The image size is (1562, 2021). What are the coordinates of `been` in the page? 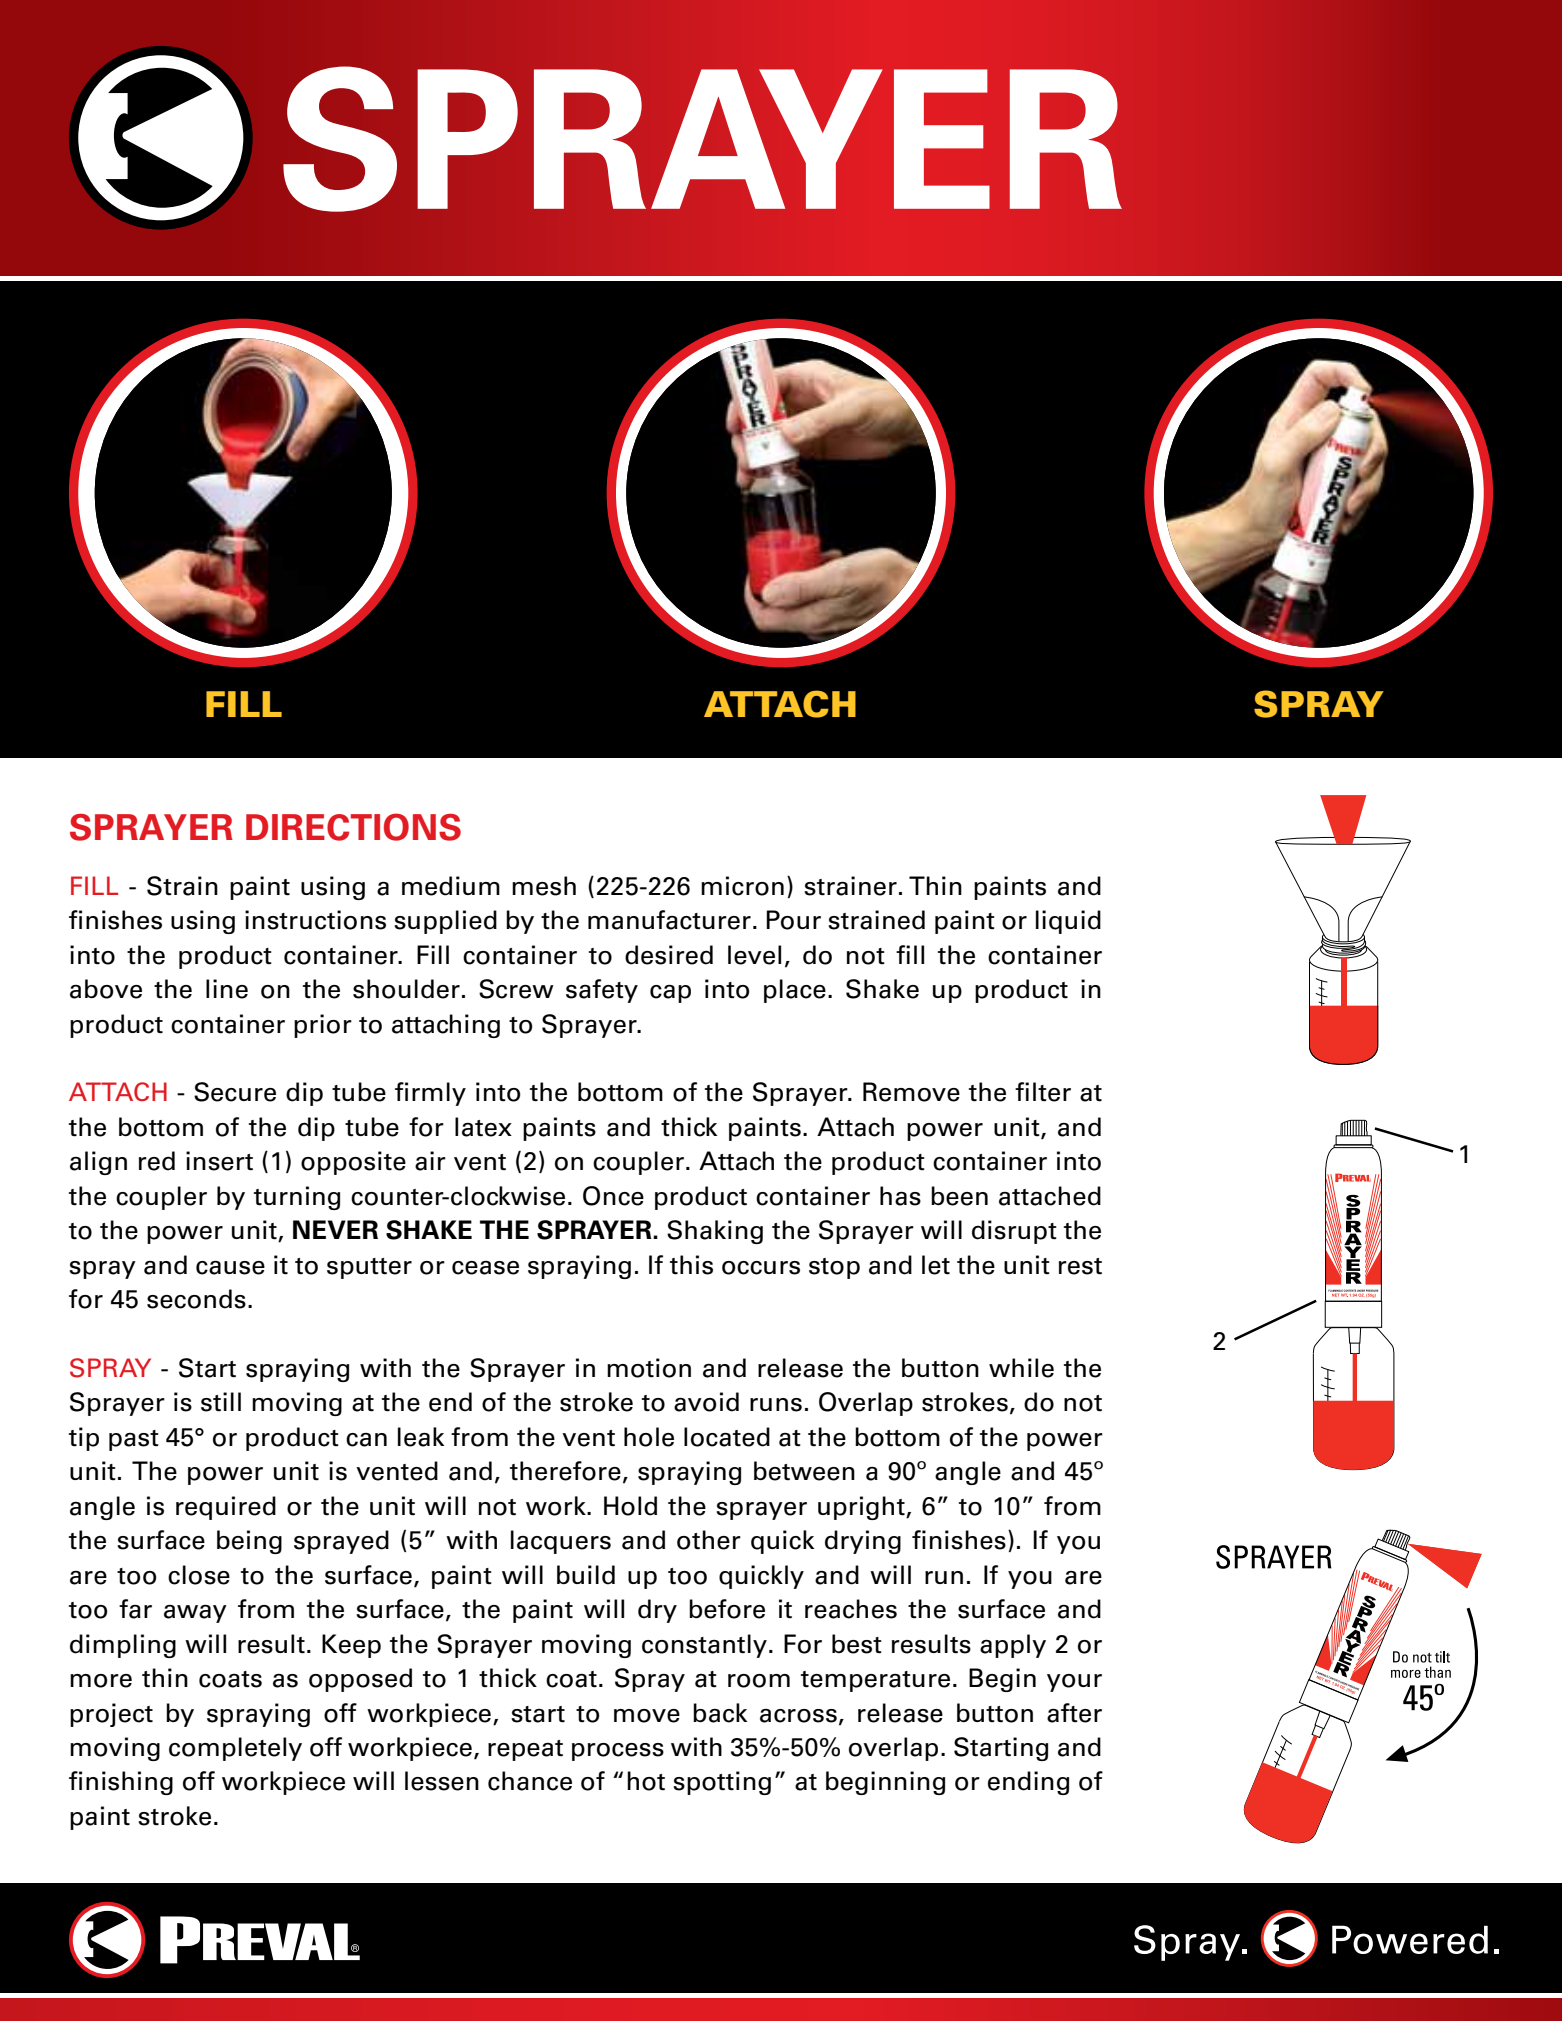 It's located at (959, 1196).
